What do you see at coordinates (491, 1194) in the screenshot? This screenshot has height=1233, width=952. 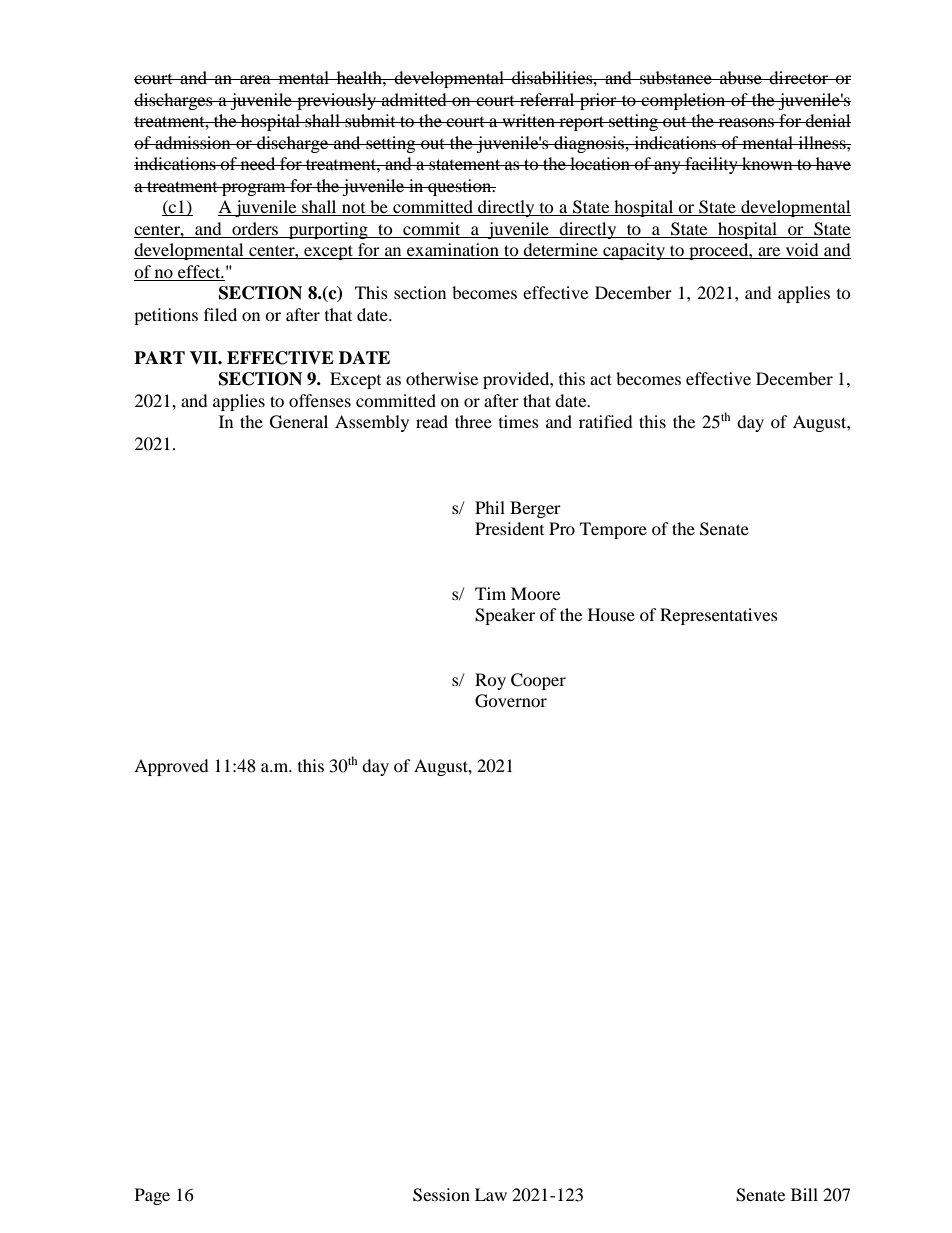 I see `Law` at bounding box center [491, 1194].
